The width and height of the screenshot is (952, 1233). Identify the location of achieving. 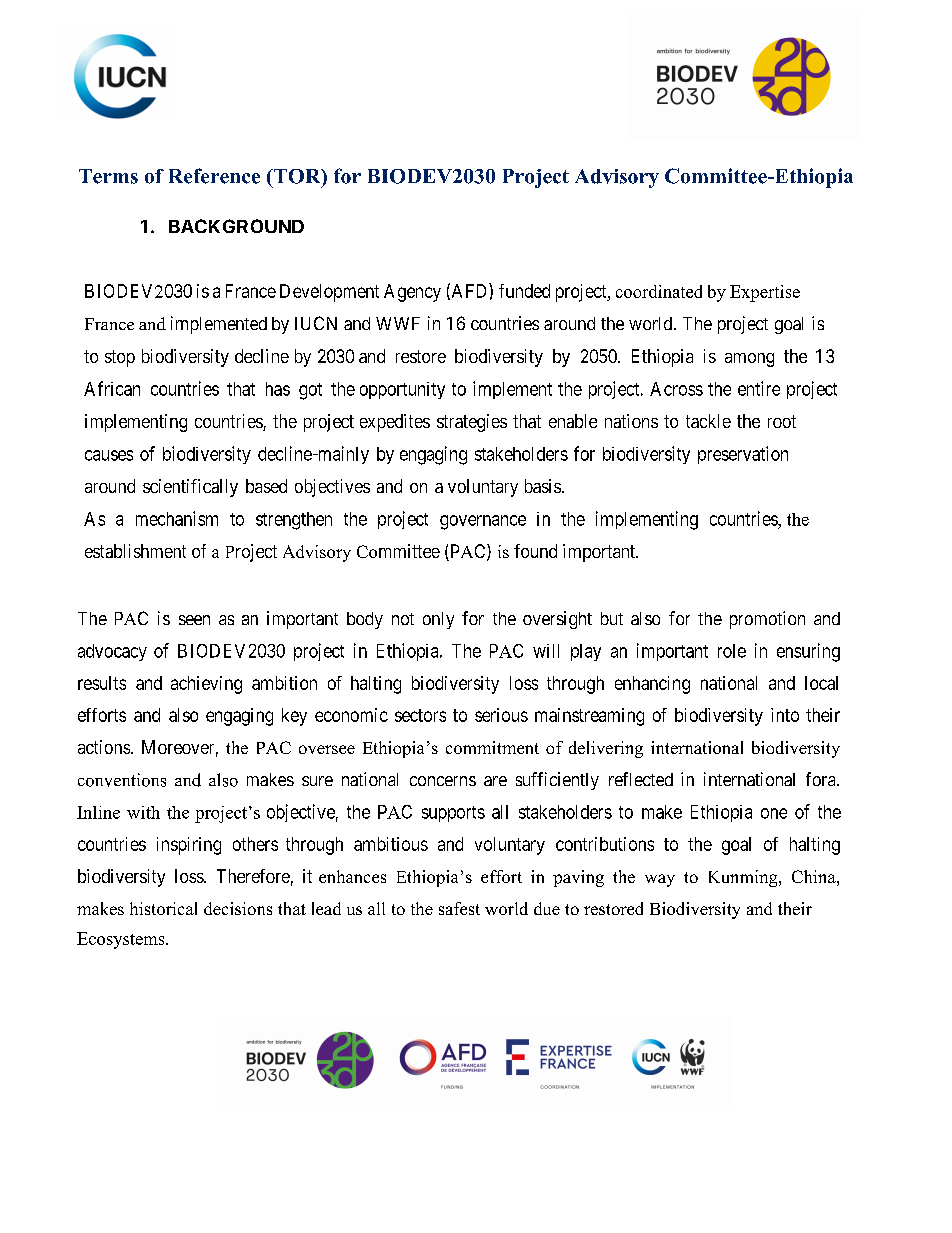
(206, 685).
